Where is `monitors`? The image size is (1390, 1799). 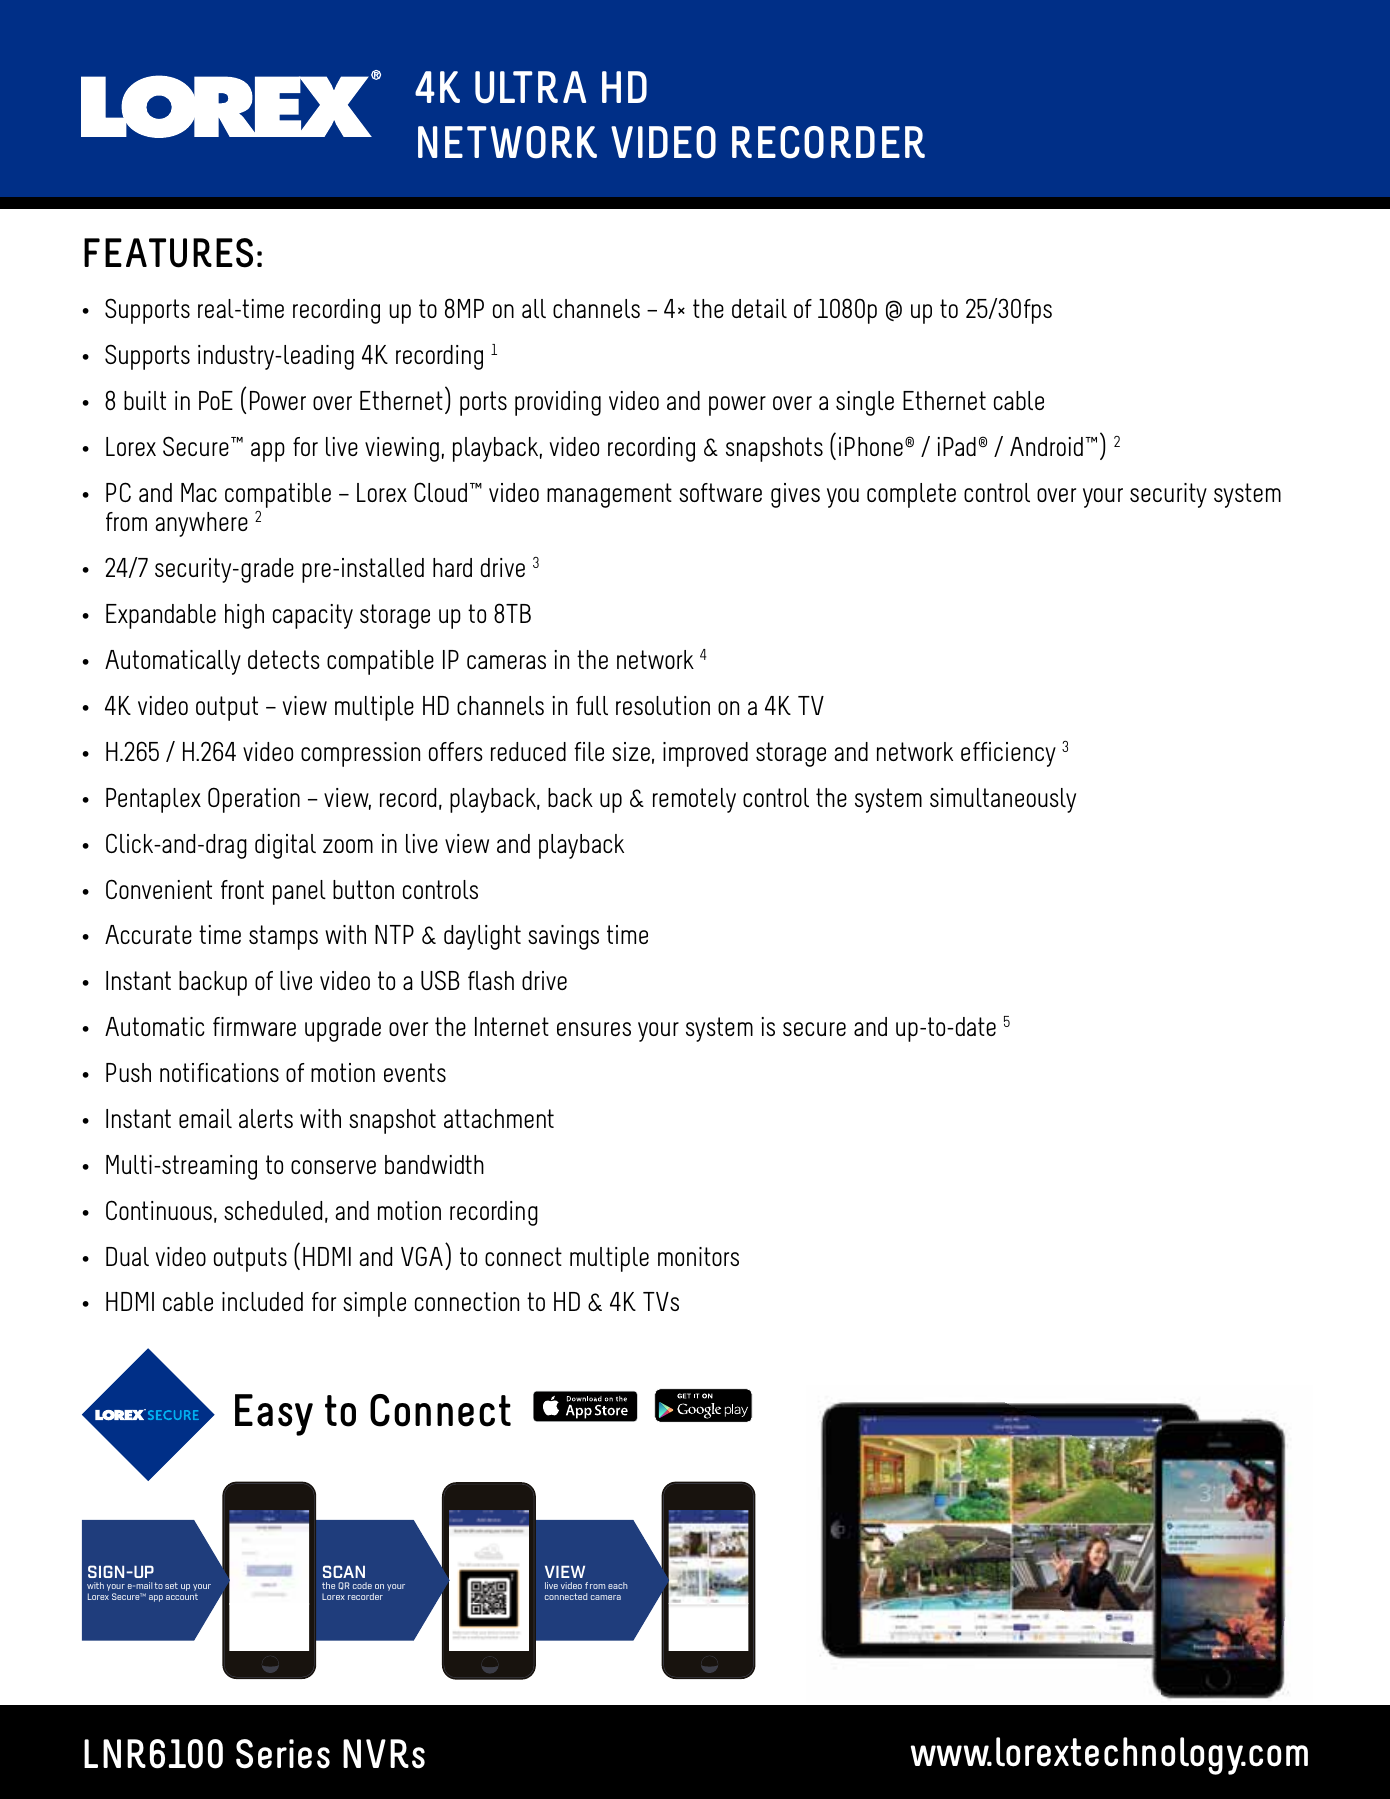
monitors is located at coordinates (698, 1256).
